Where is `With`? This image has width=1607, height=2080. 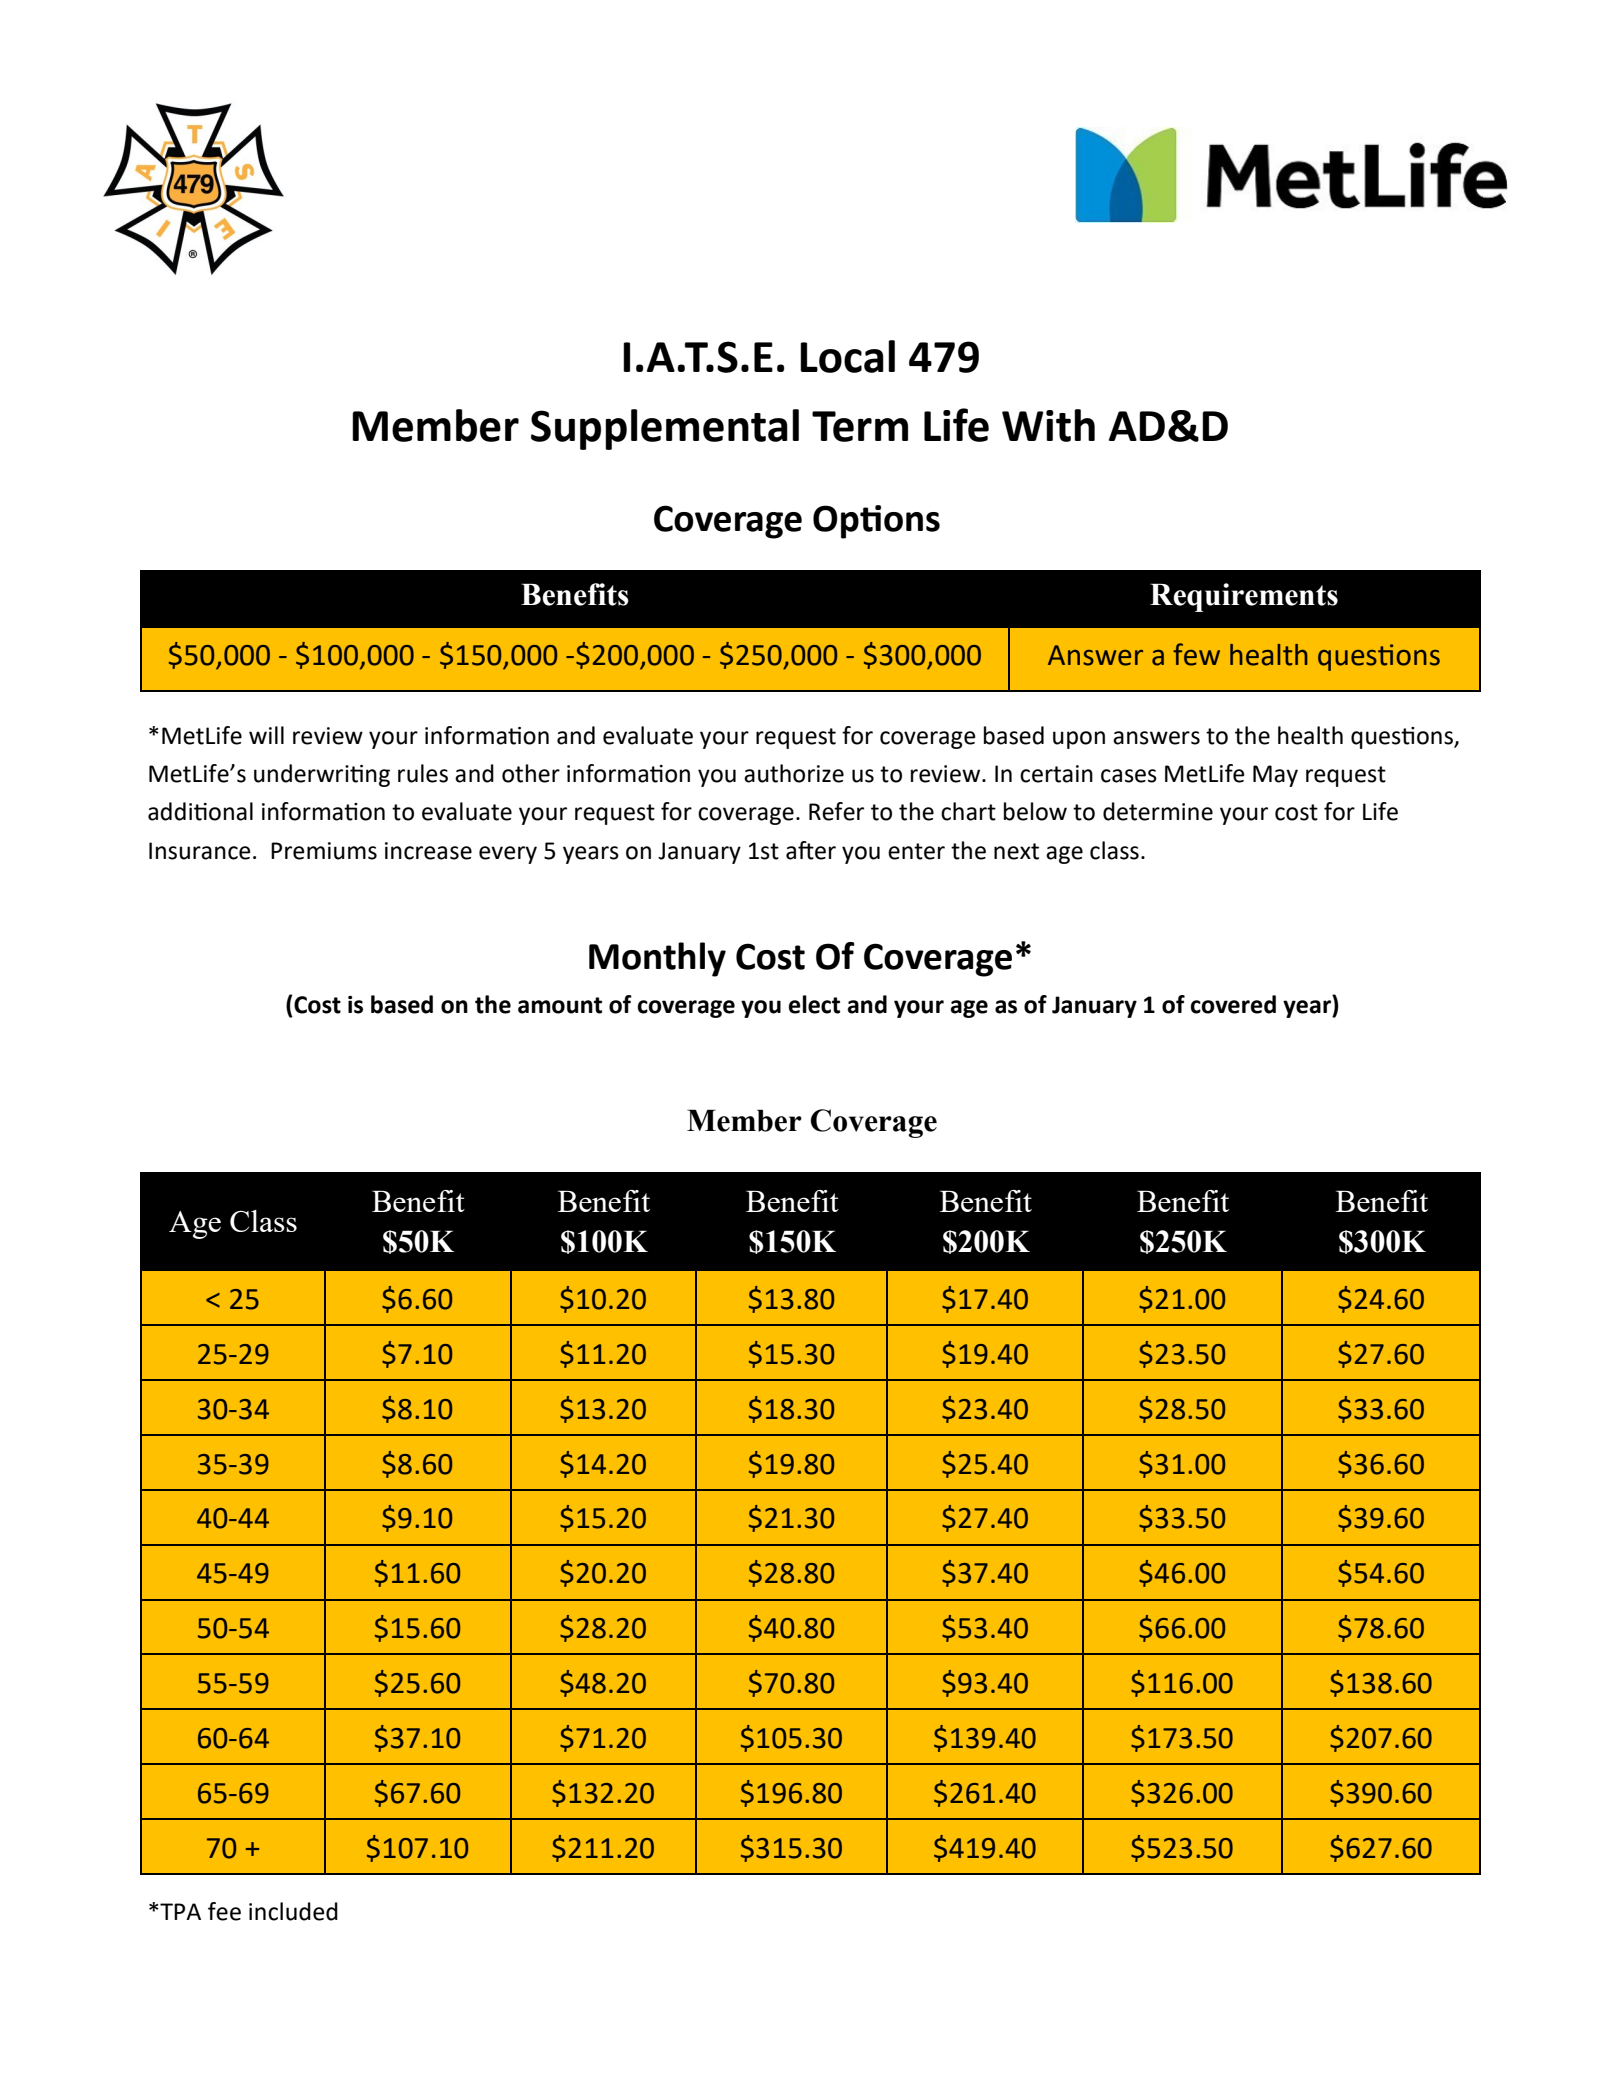
With is located at coordinates (1048, 425).
